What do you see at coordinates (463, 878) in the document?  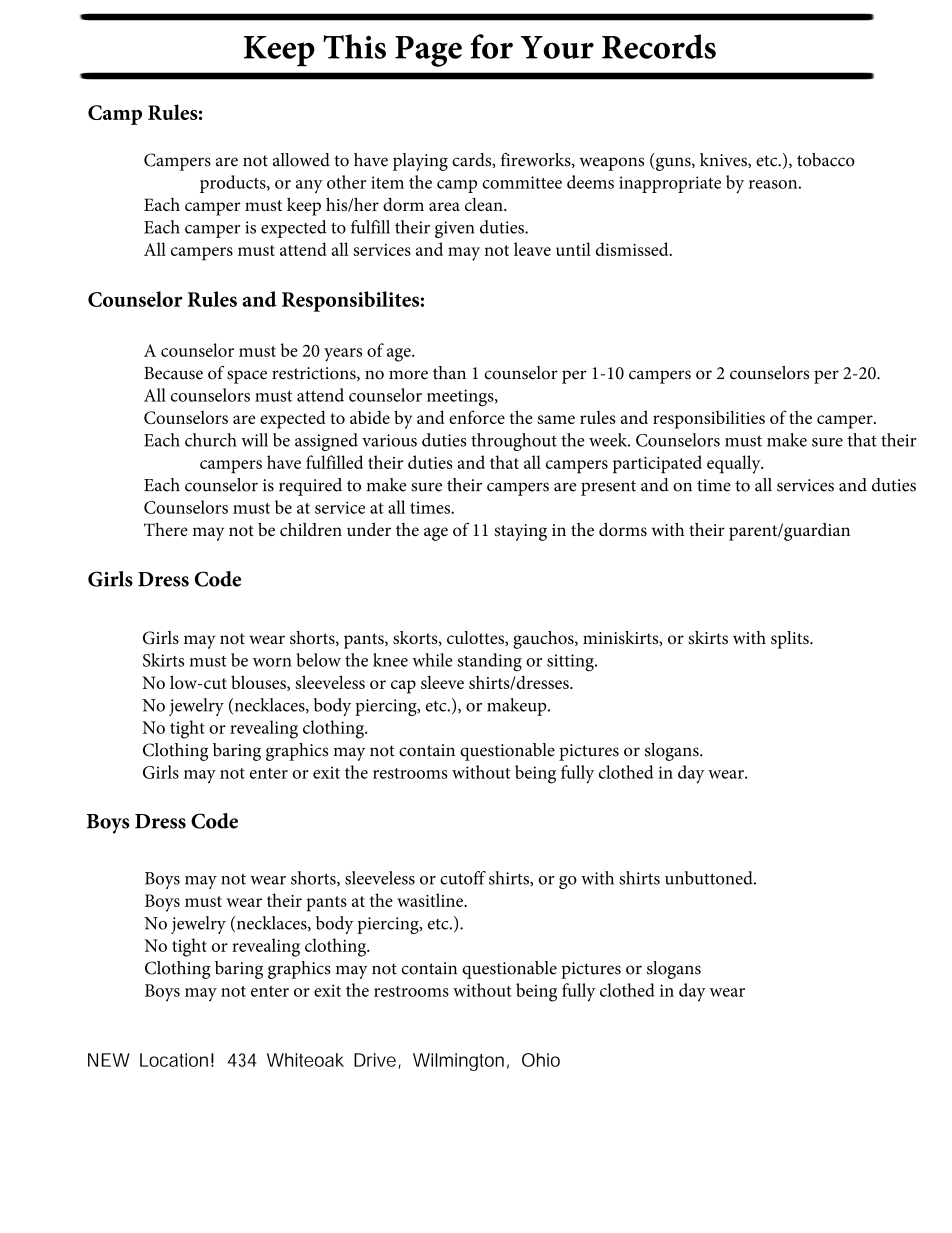 I see `cutoff` at bounding box center [463, 878].
